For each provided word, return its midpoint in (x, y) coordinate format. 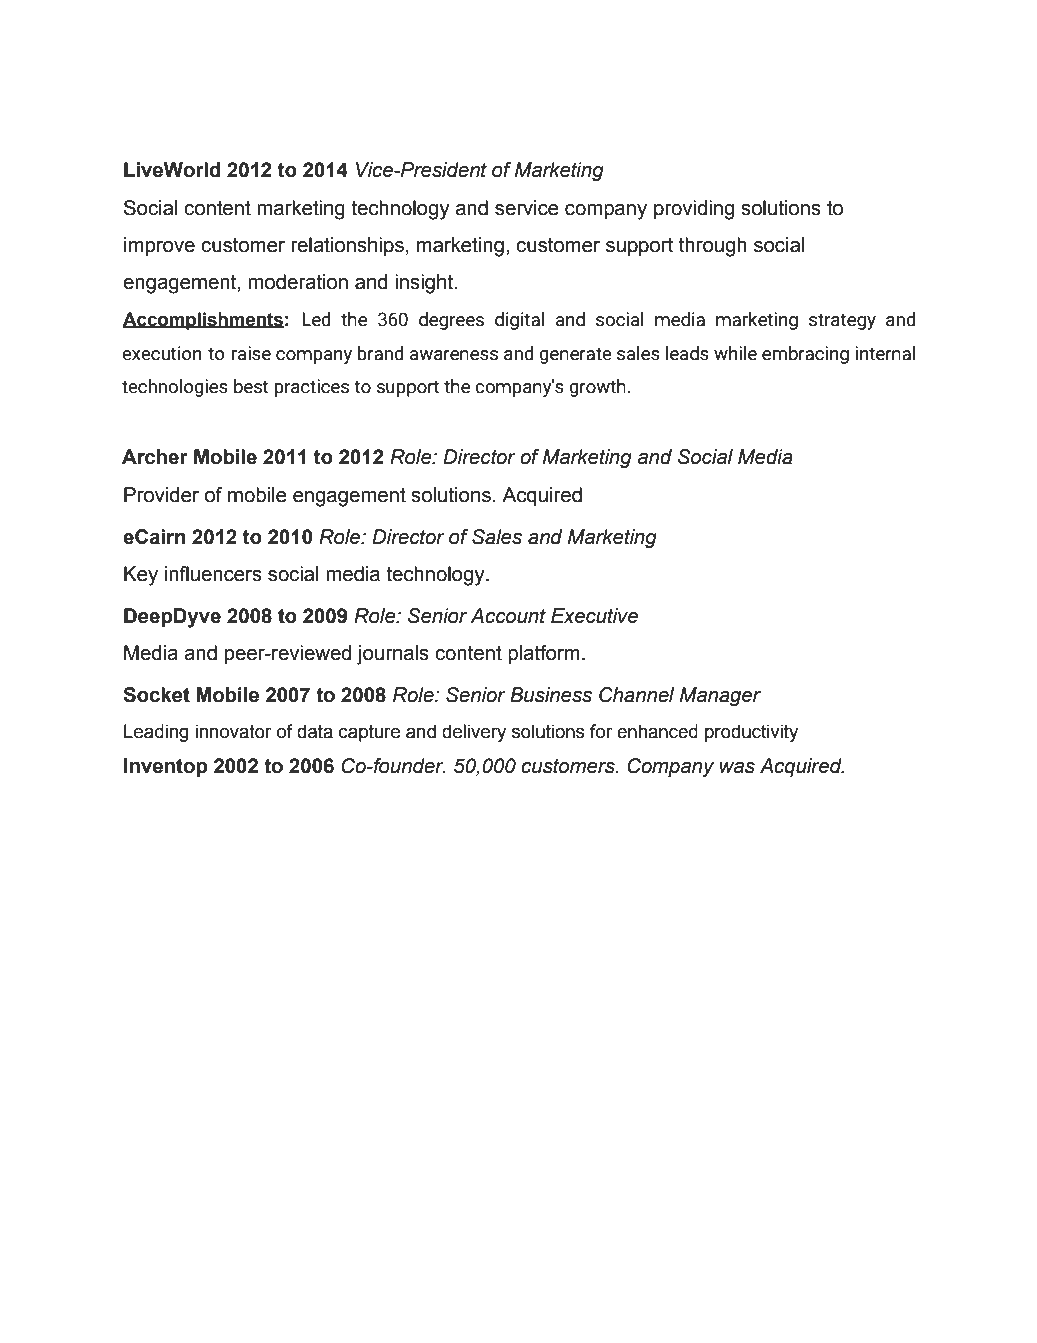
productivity (751, 733)
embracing (805, 355)
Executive (594, 616)
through (713, 247)
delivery (474, 733)
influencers (213, 574)
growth (597, 388)
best (251, 386)
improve (159, 246)
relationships (347, 246)
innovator (233, 731)
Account (508, 616)
